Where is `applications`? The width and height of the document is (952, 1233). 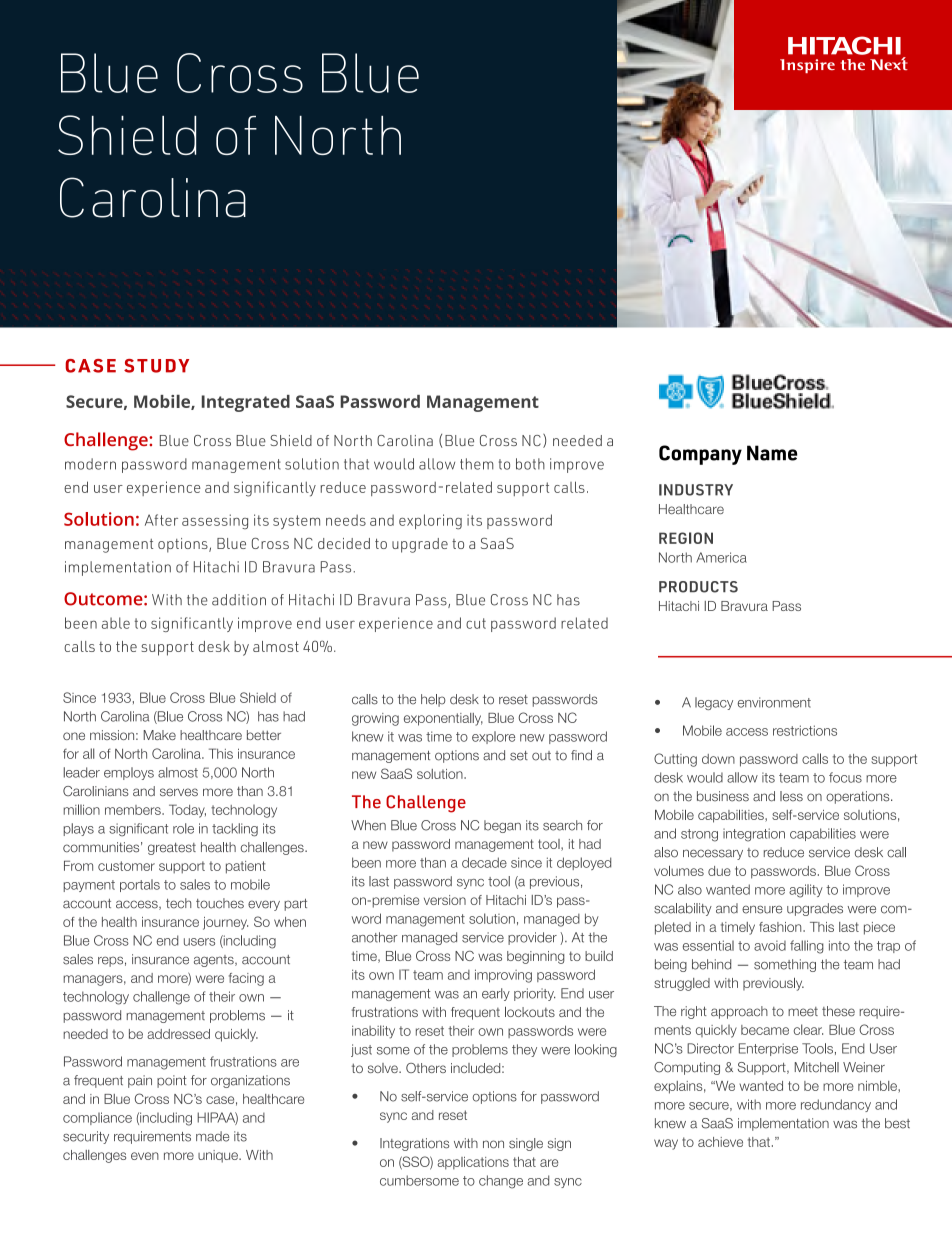
applications is located at coordinates (473, 1163).
